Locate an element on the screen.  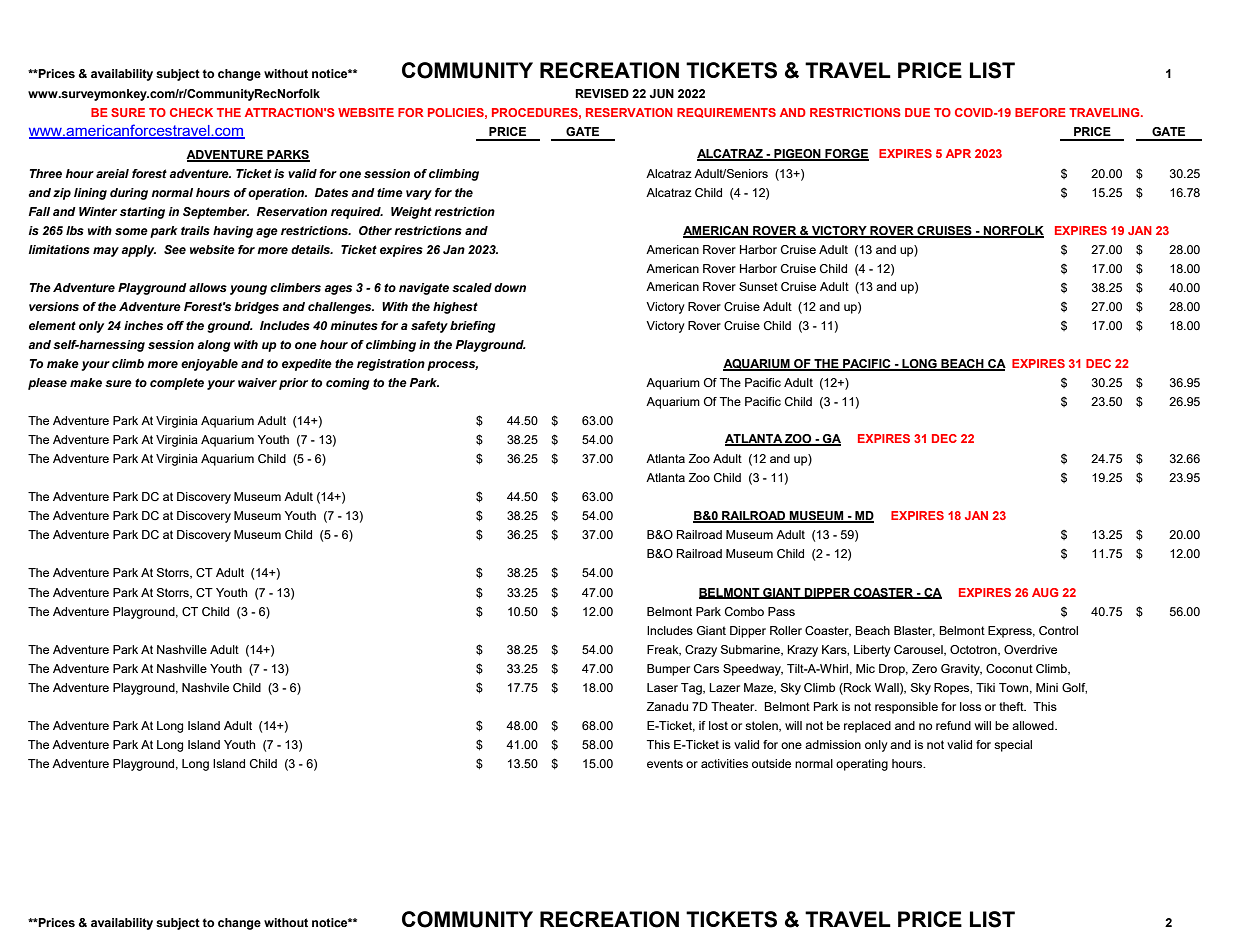
down is located at coordinates (510, 287).
